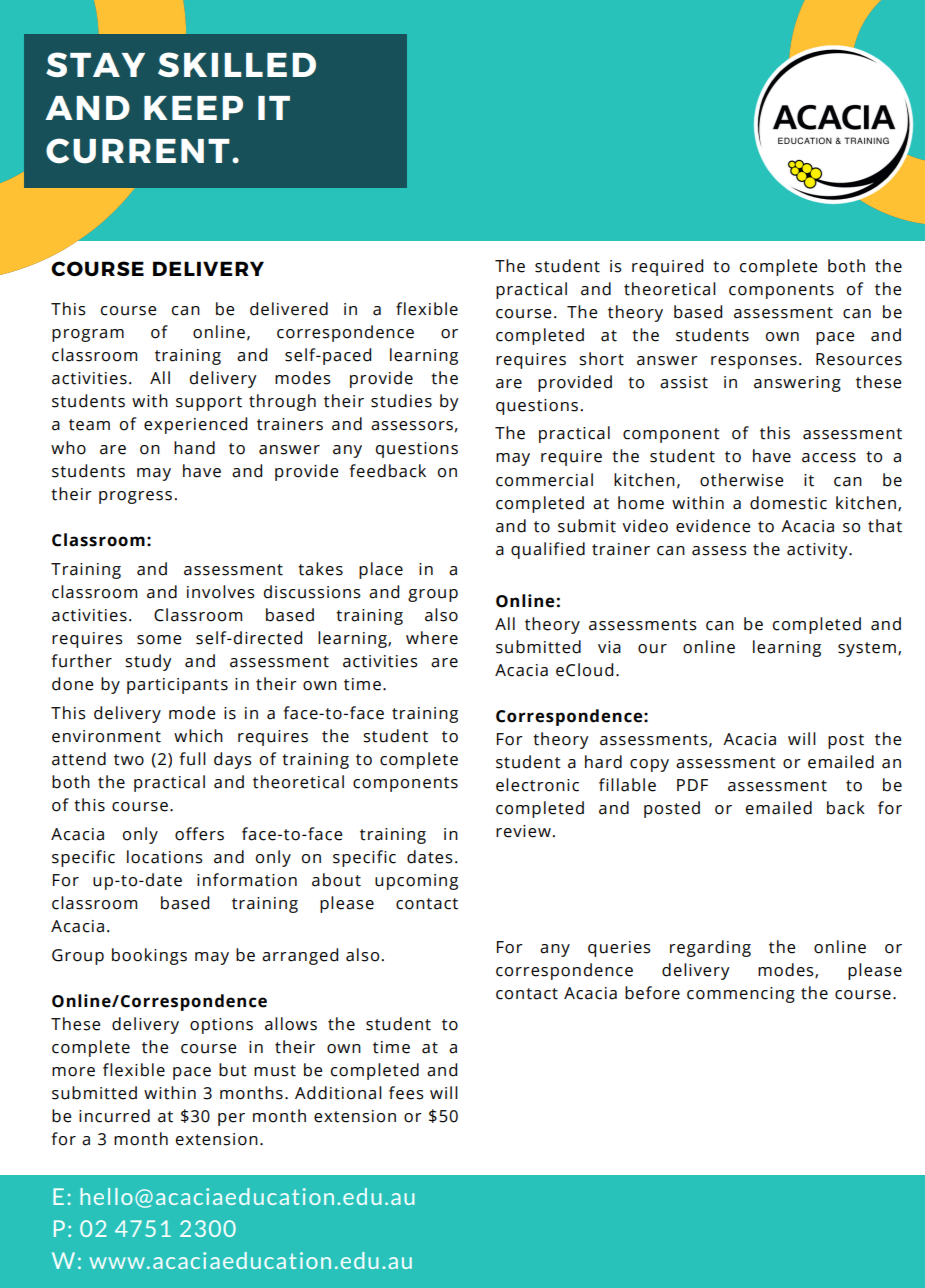  Describe the element at coordinates (233, 1070) in the page. I see `but` at that location.
